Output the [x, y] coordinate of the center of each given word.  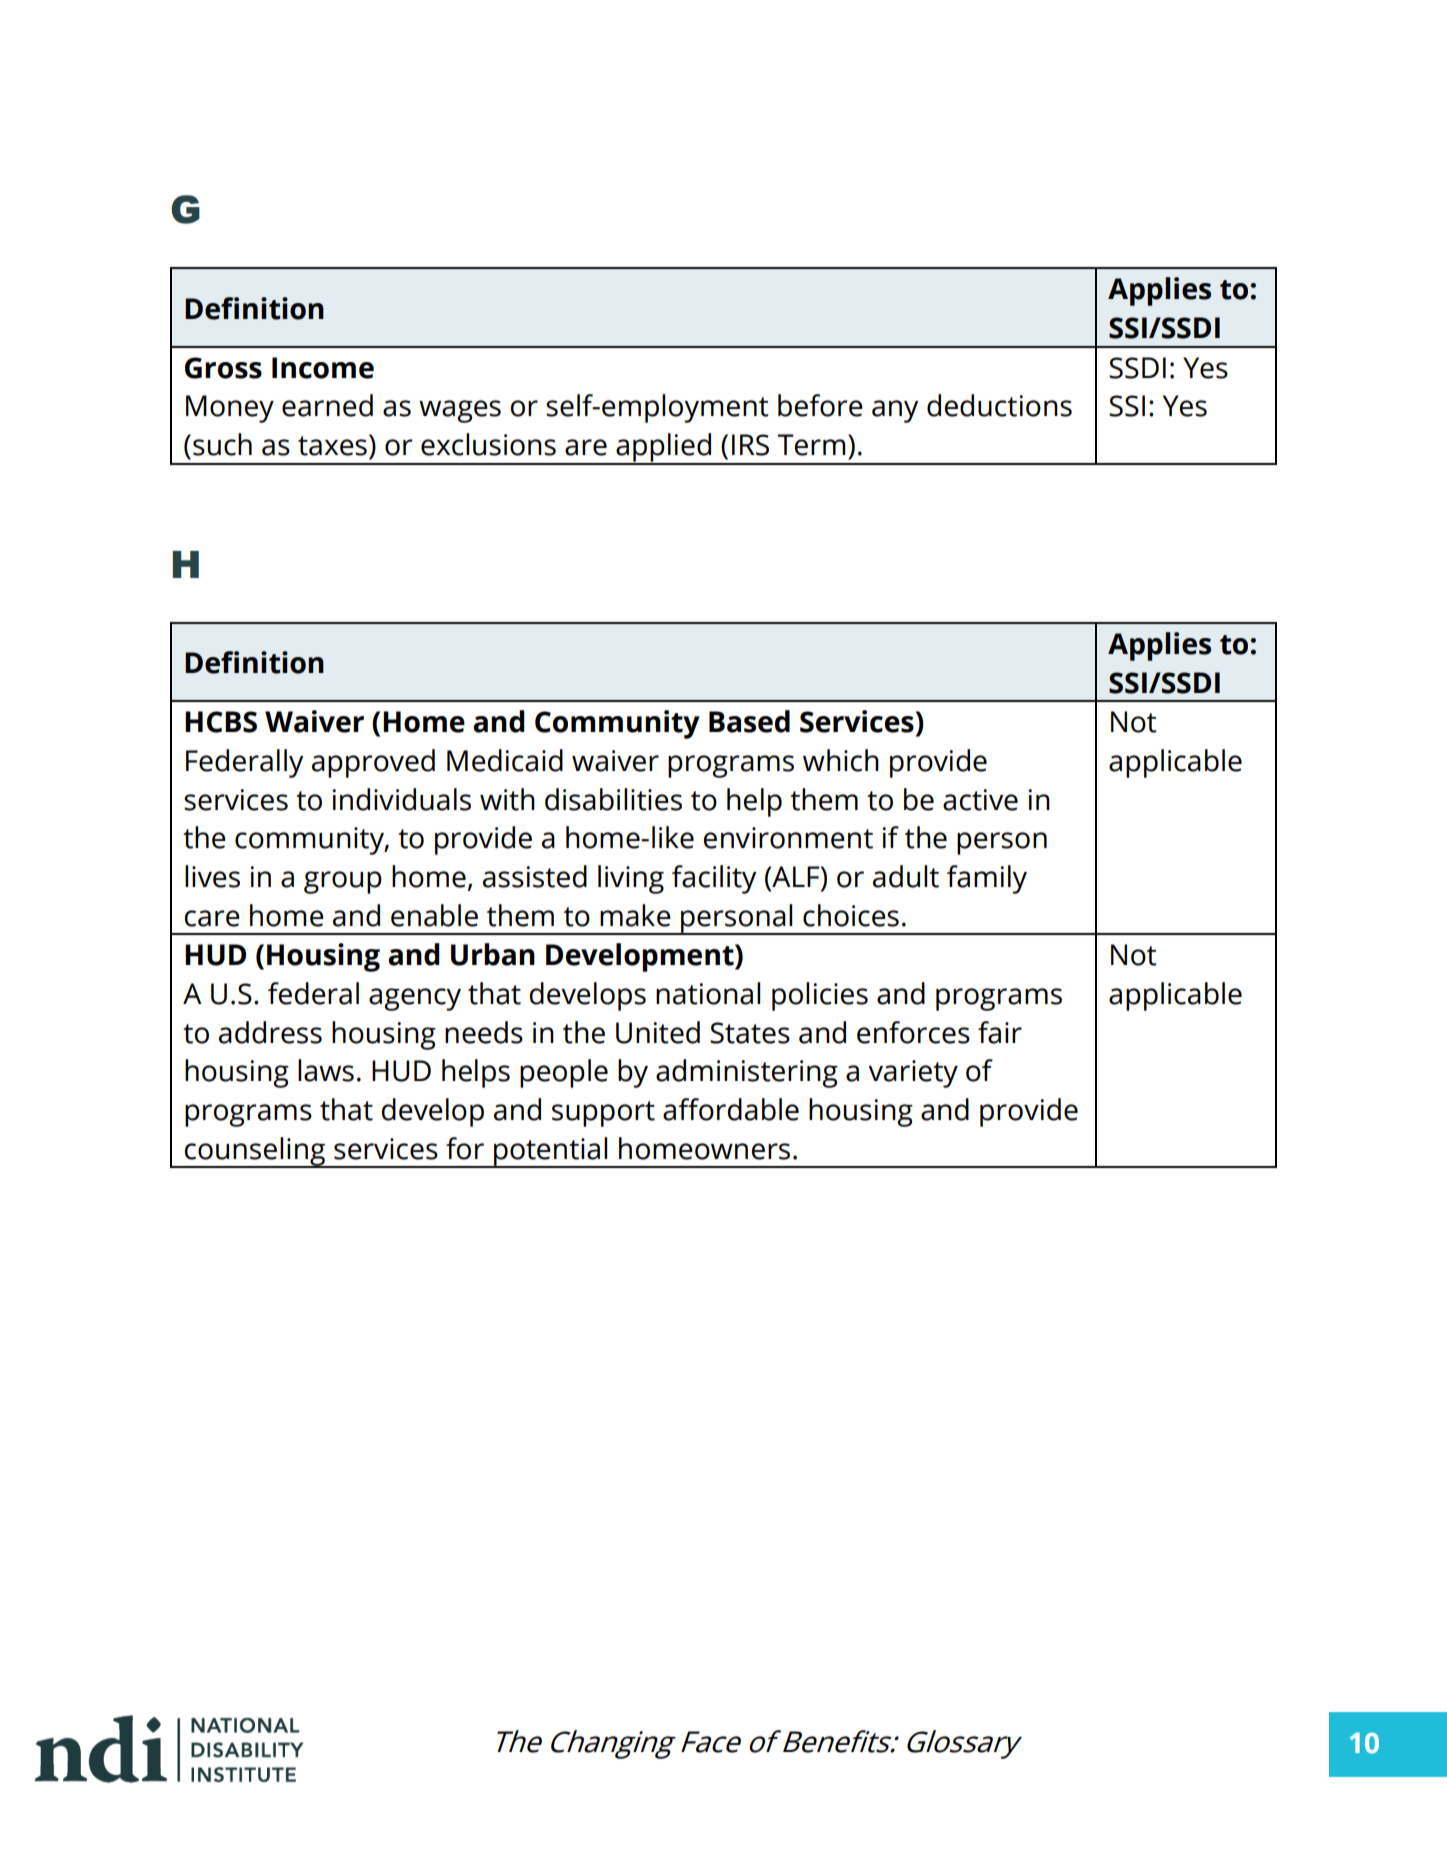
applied [664, 448]
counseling [255, 1152]
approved [373, 763]
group [343, 882]
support [603, 1114]
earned [327, 405]
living [631, 879]
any [895, 411]
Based [749, 721]
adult [906, 876]
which [841, 760]
